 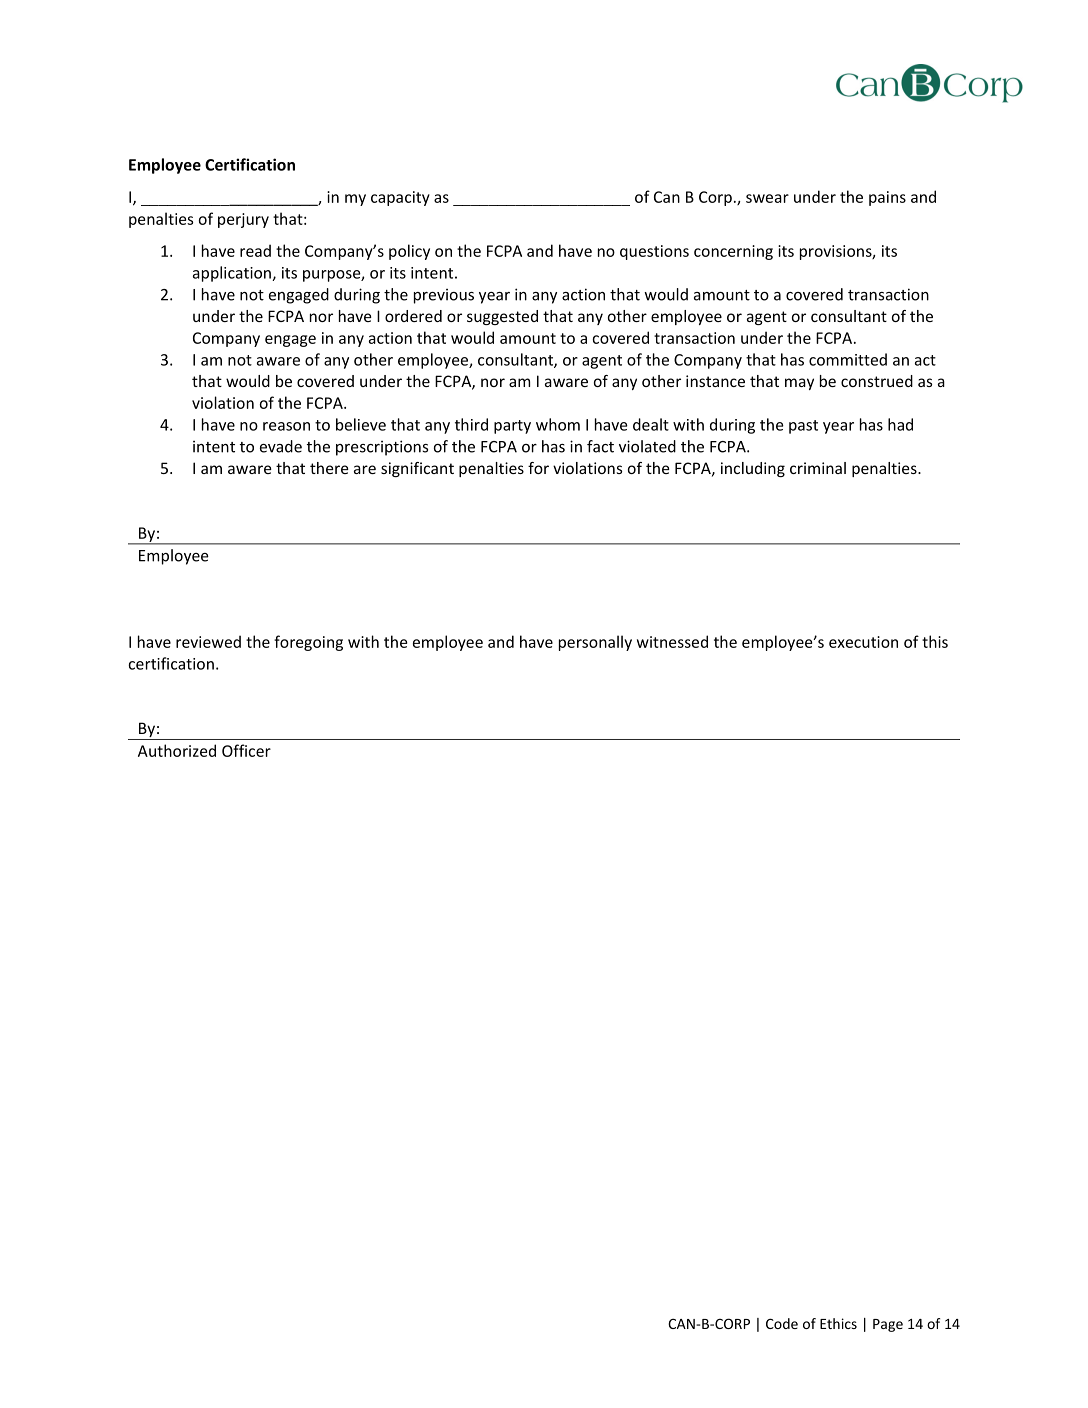 I want to click on Code, so click(x=782, y=1323).
